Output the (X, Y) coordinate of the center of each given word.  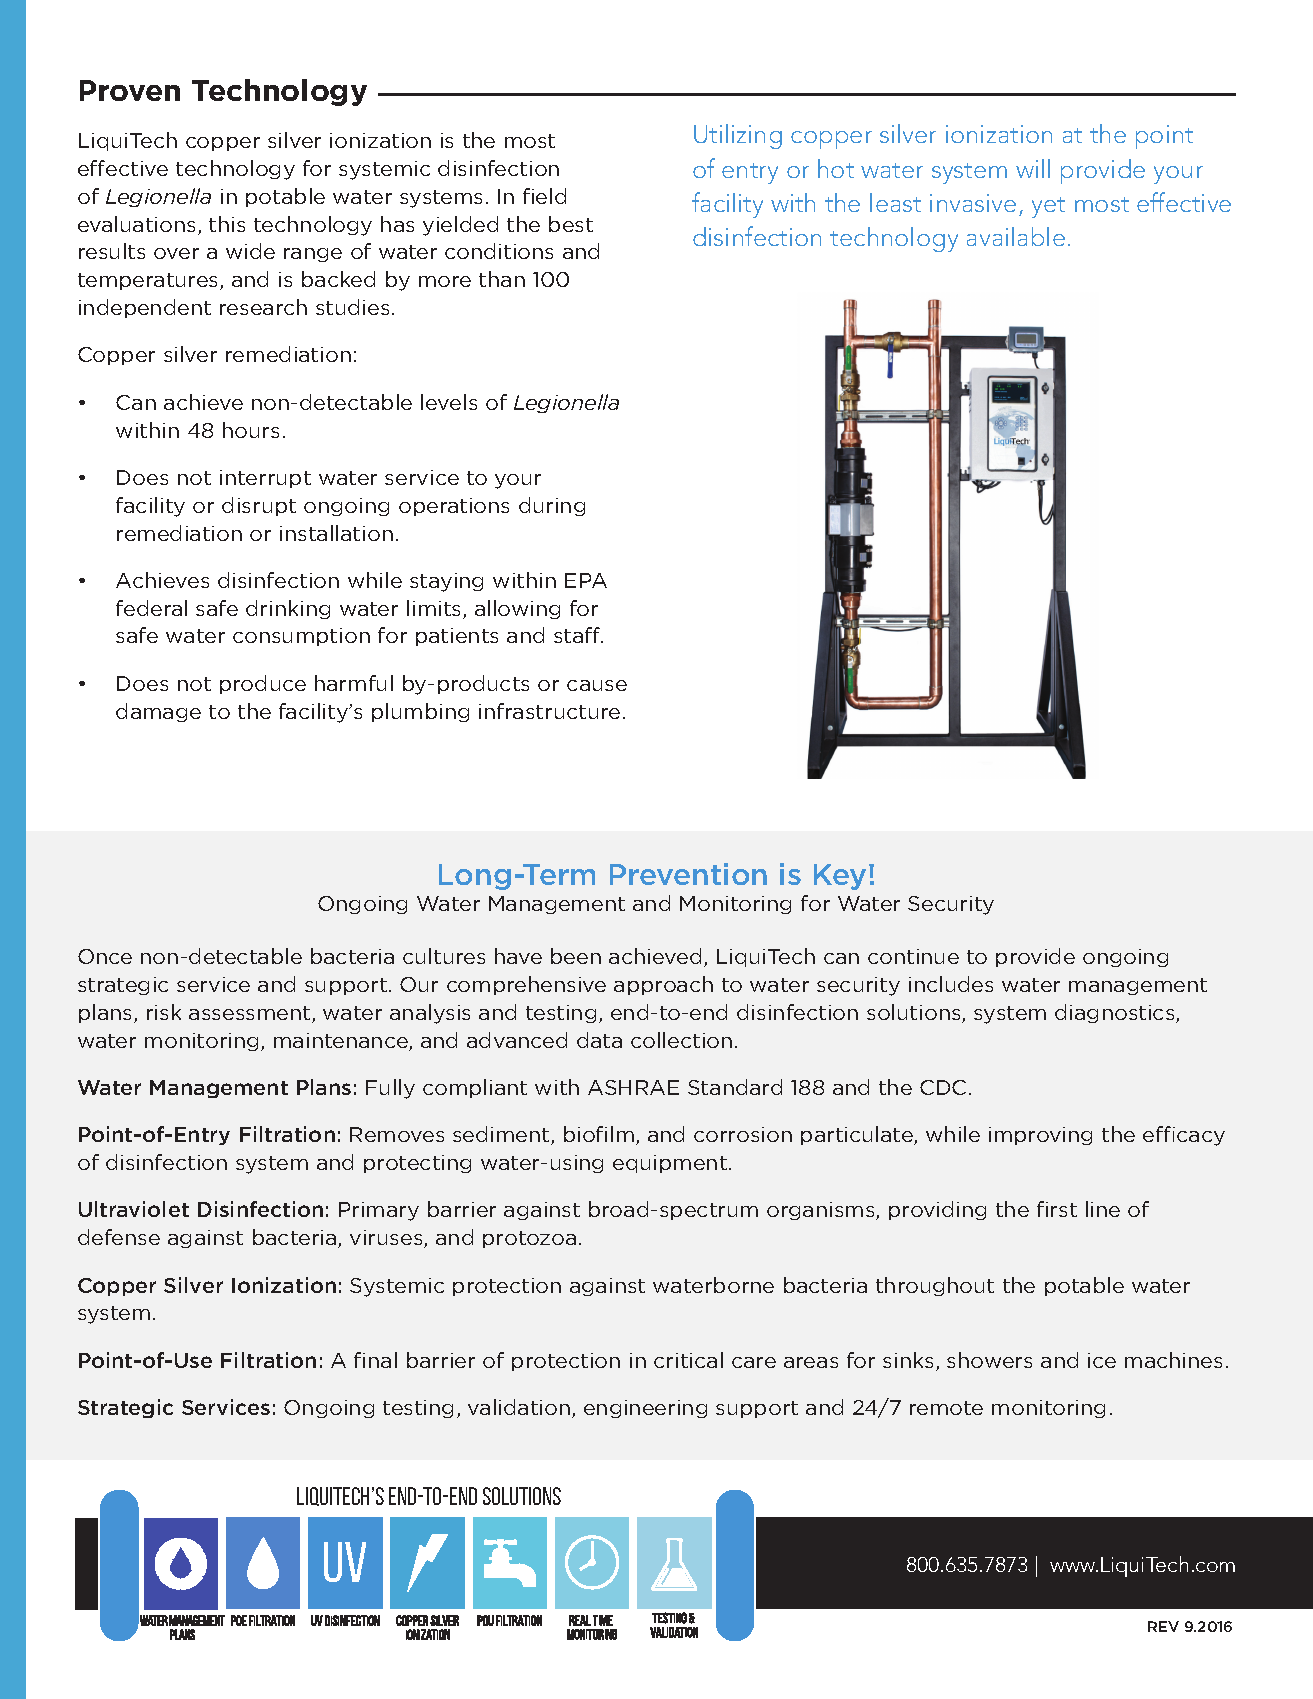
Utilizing (738, 136)
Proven (130, 90)
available (1016, 236)
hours (251, 430)
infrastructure (549, 711)
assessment (251, 1014)
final (375, 1360)
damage (158, 712)
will (1033, 168)
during (552, 506)
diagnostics (1116, 1013)
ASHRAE (633, 1087)
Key (840, 877)
